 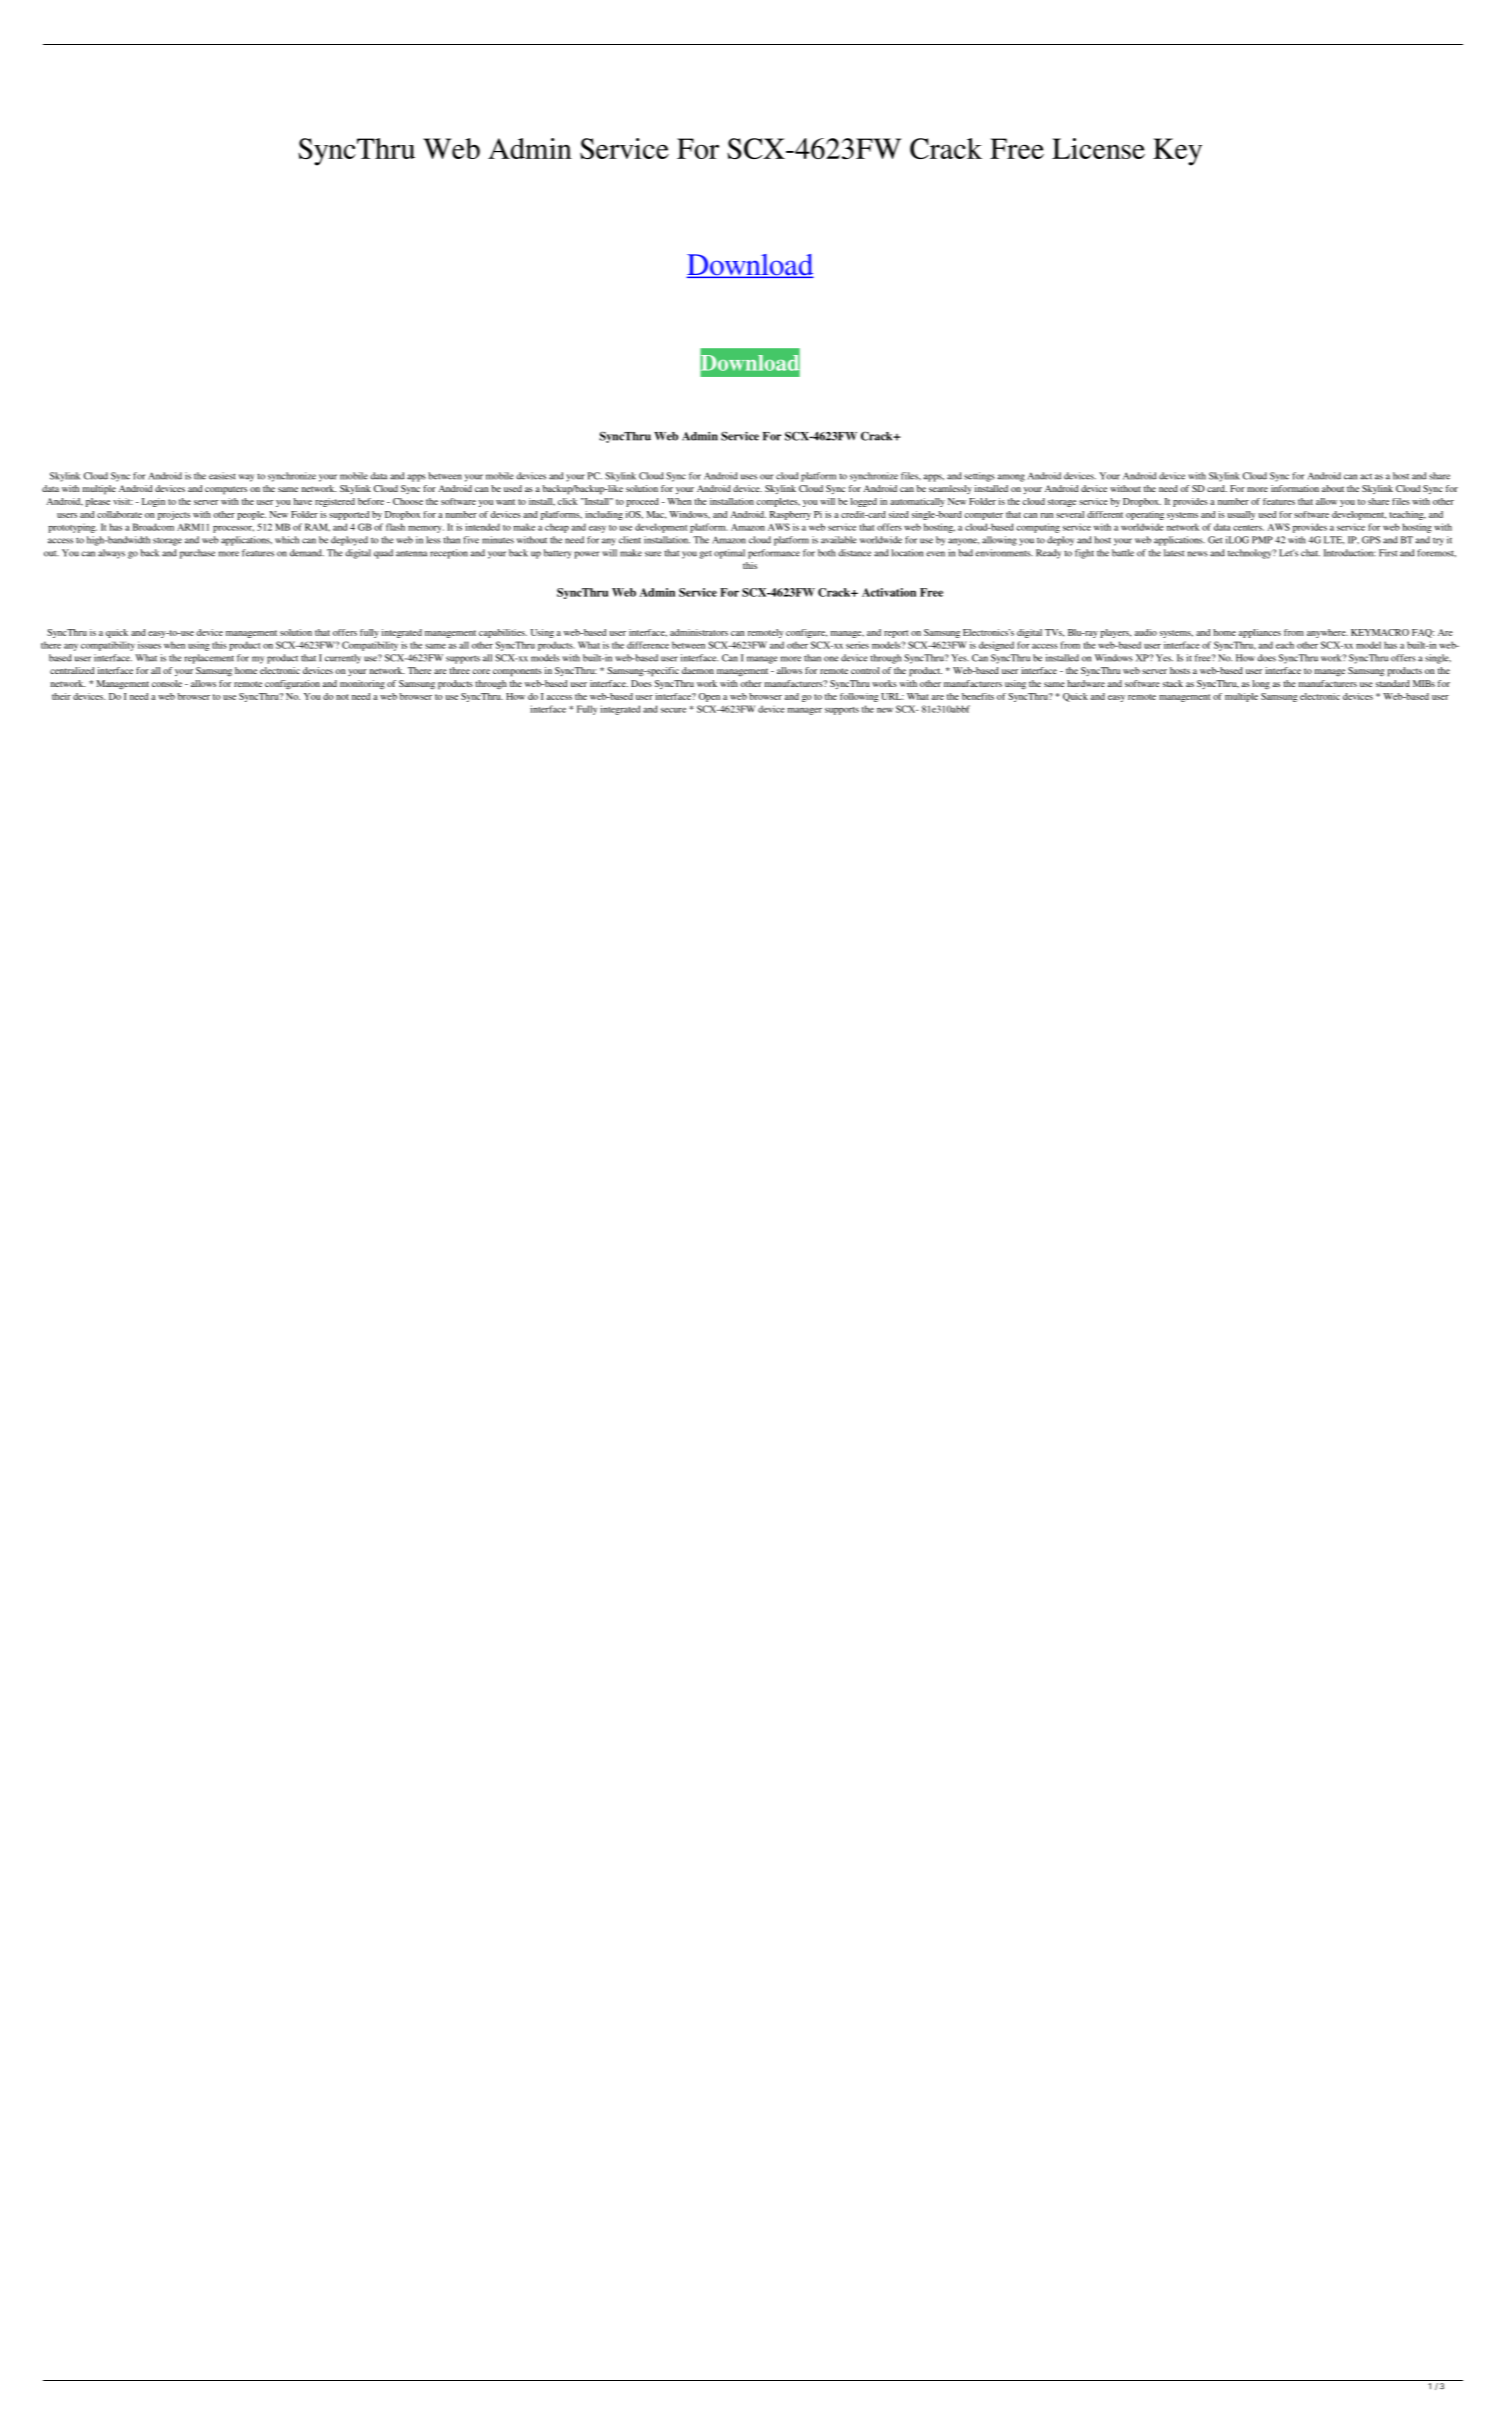 I want to click on easiest, so click(x=222, y=476).
